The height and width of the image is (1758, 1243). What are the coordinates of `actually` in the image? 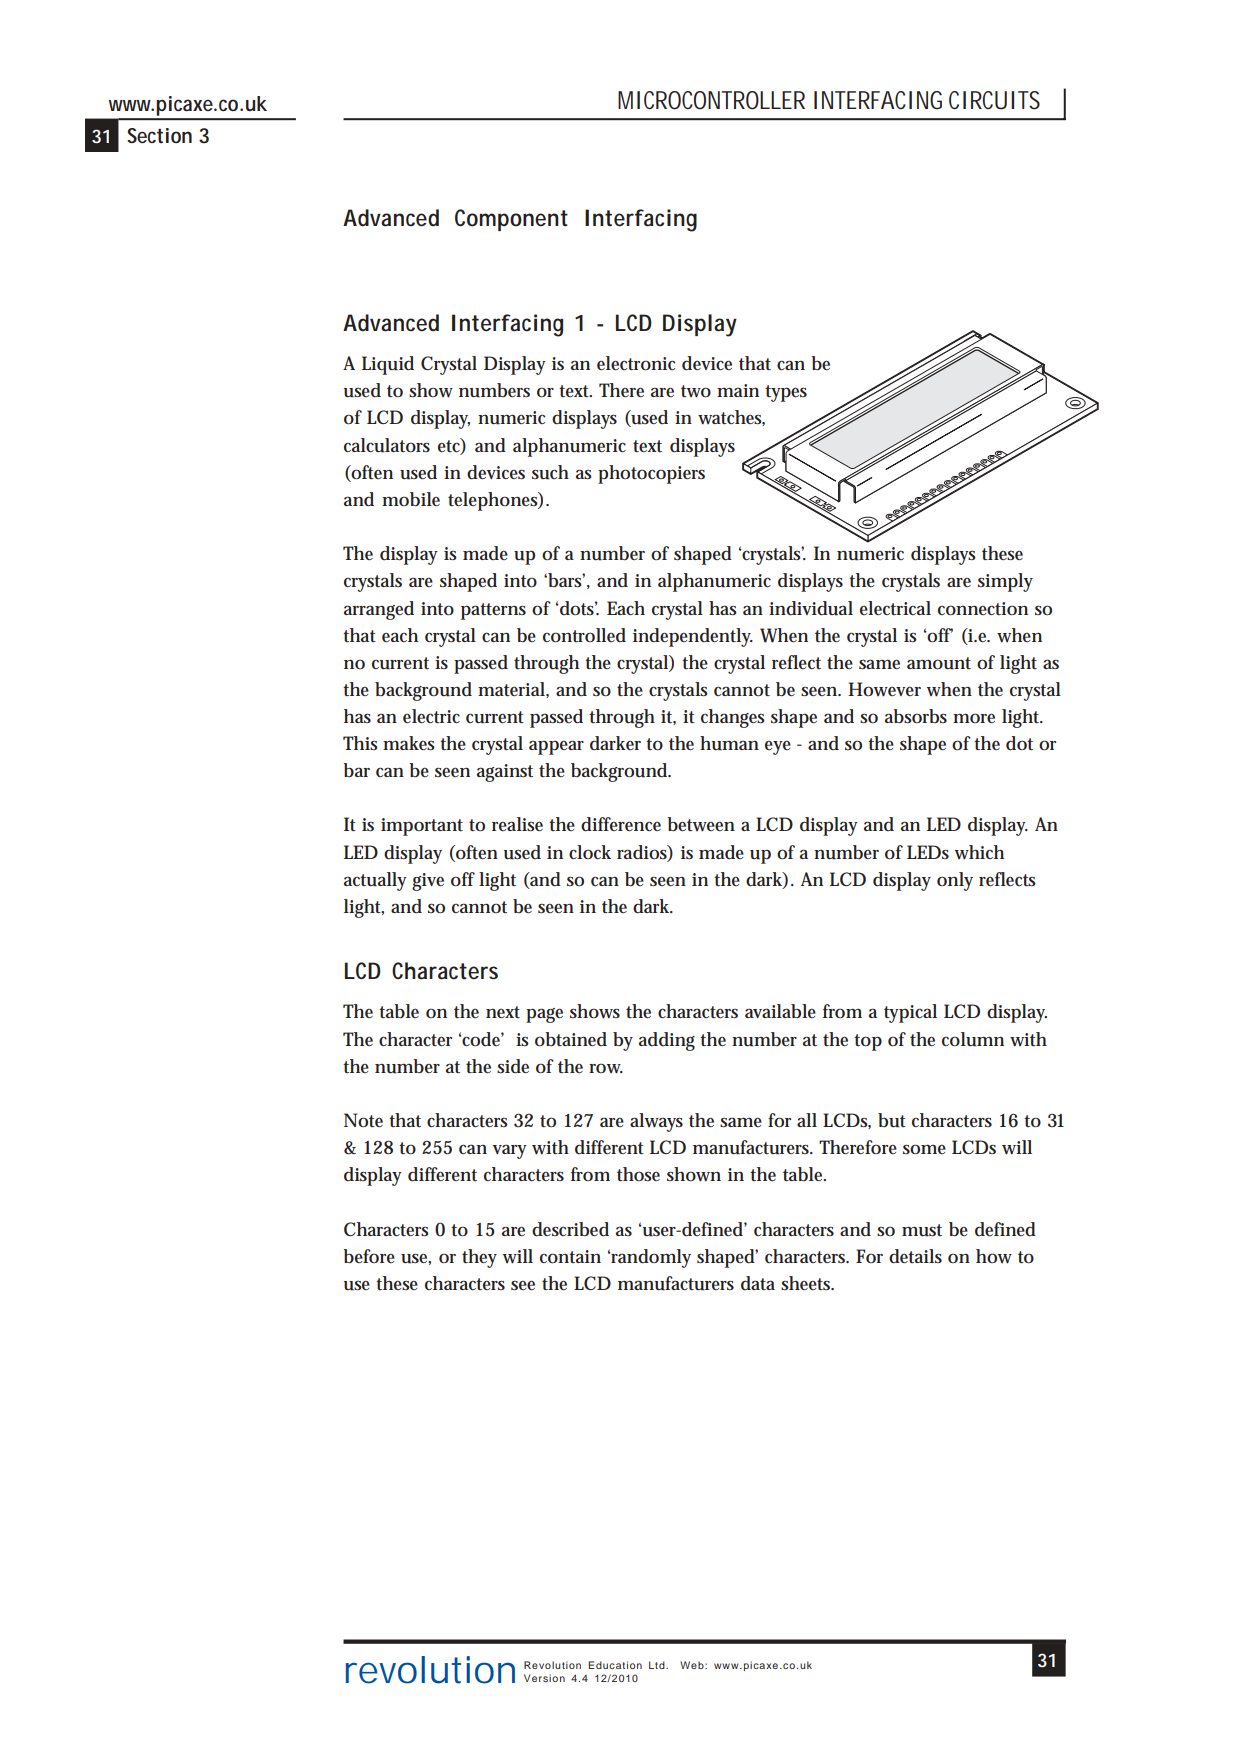 It's located at (375, 881).
